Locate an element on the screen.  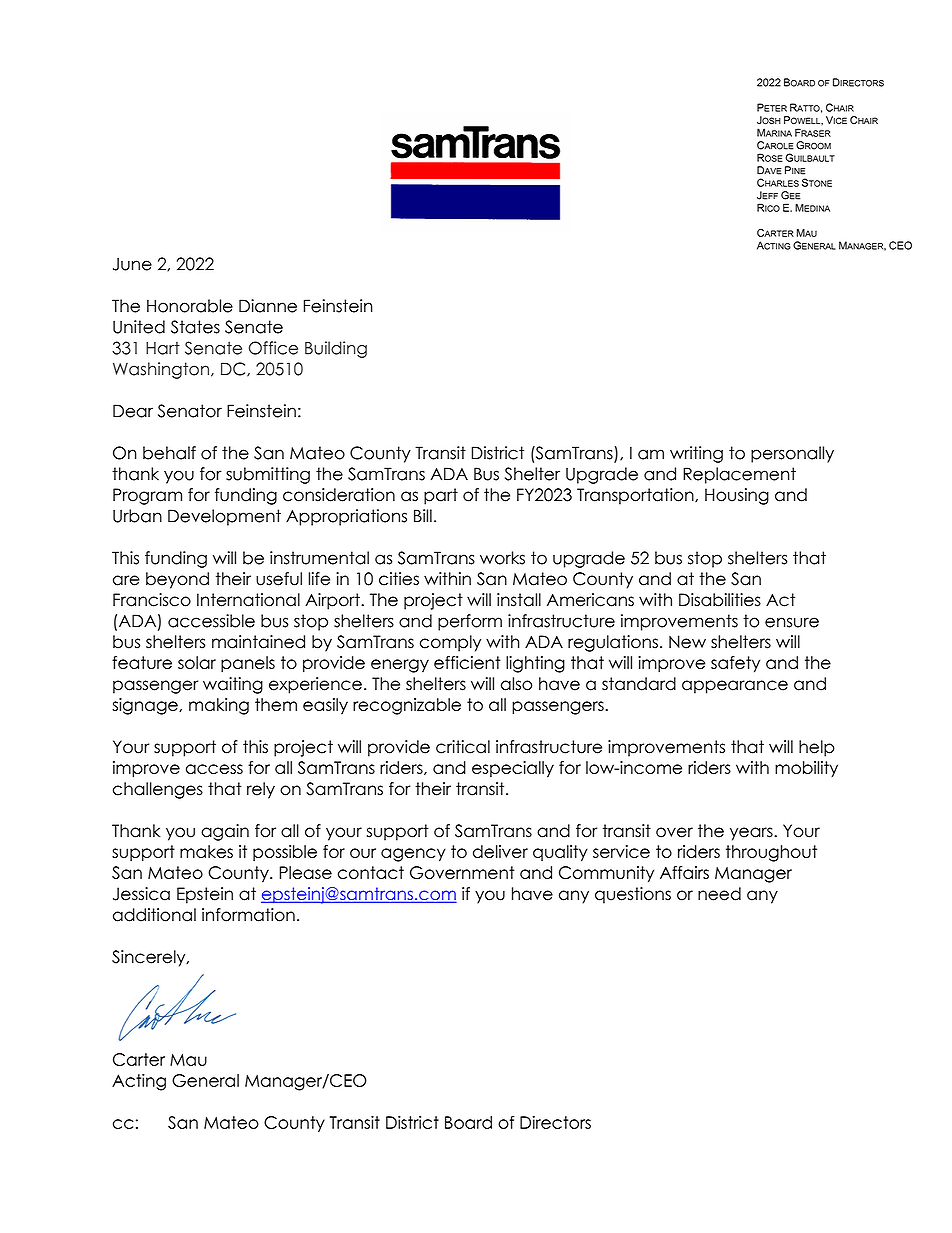
Disabilities is located at coordinates (720, 600).
